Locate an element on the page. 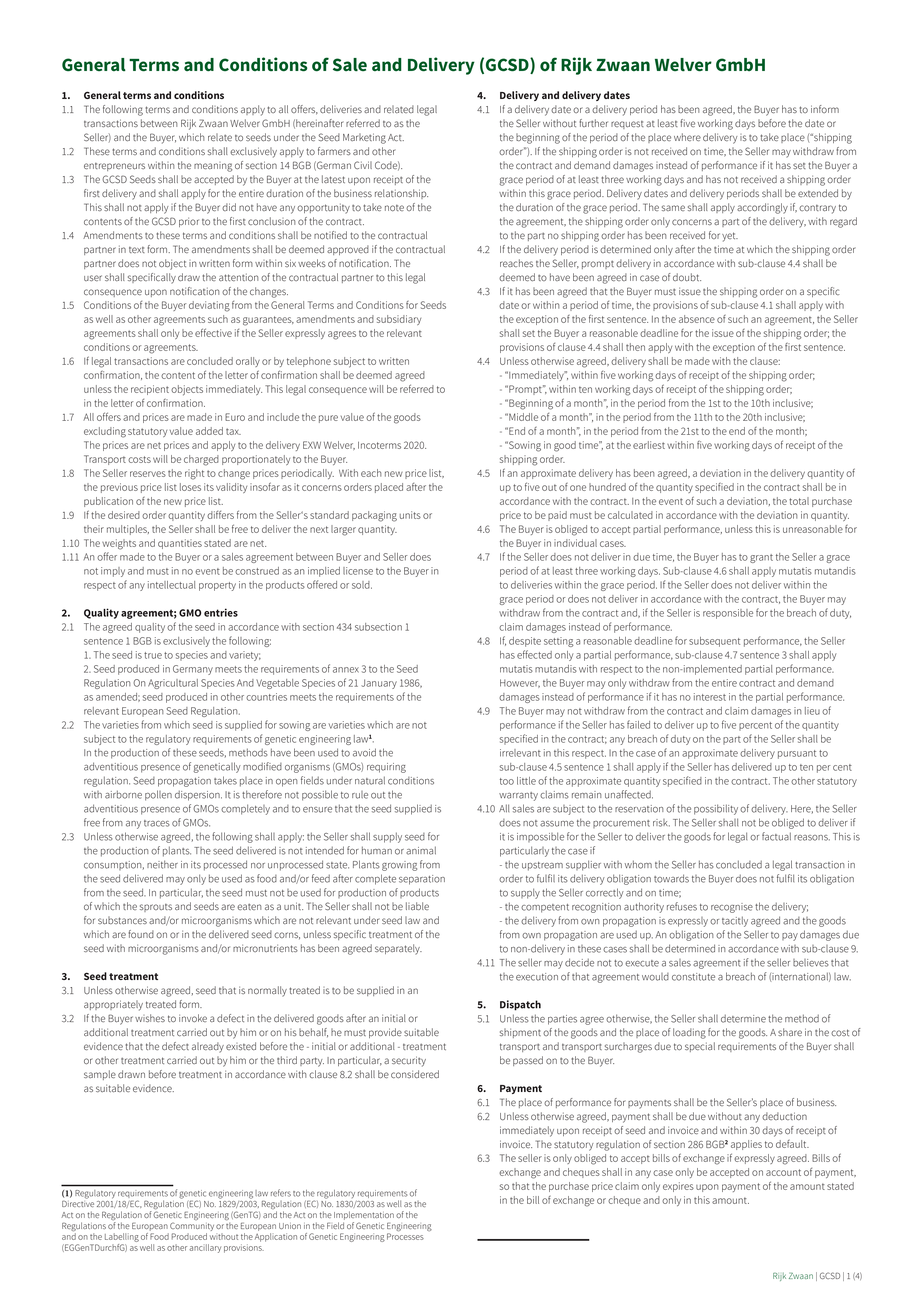 This document has width=924, height=1308. found is located at coordinates (141, 934).
